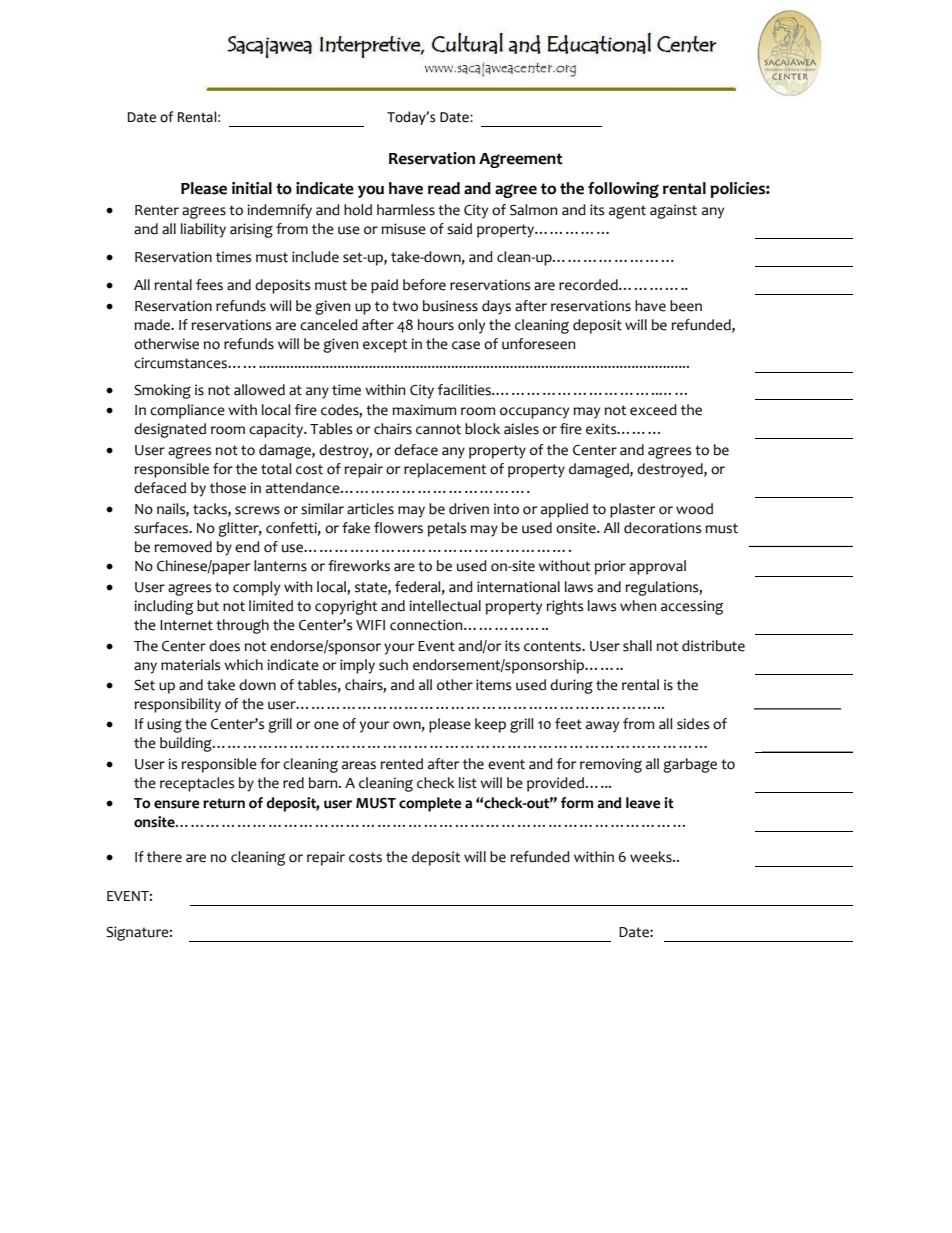  Describe the element at coordinates (637, 646) in the image. I see `shall` at that location.
